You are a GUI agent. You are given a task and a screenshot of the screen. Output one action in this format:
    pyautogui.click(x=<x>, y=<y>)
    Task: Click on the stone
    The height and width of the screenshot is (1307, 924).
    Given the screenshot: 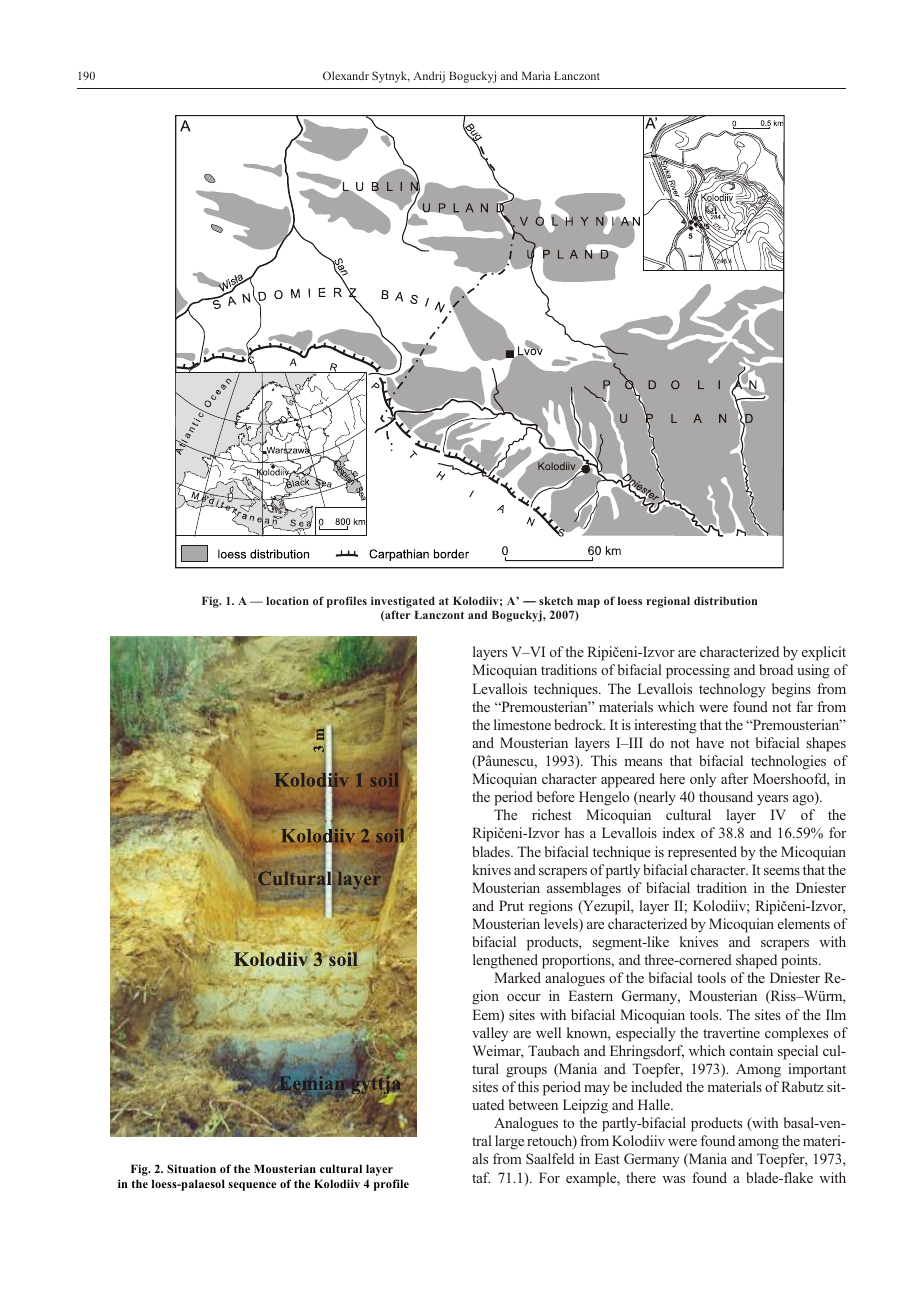 What is the action you would take?
    pyautogui.click(x=535, y=725)
